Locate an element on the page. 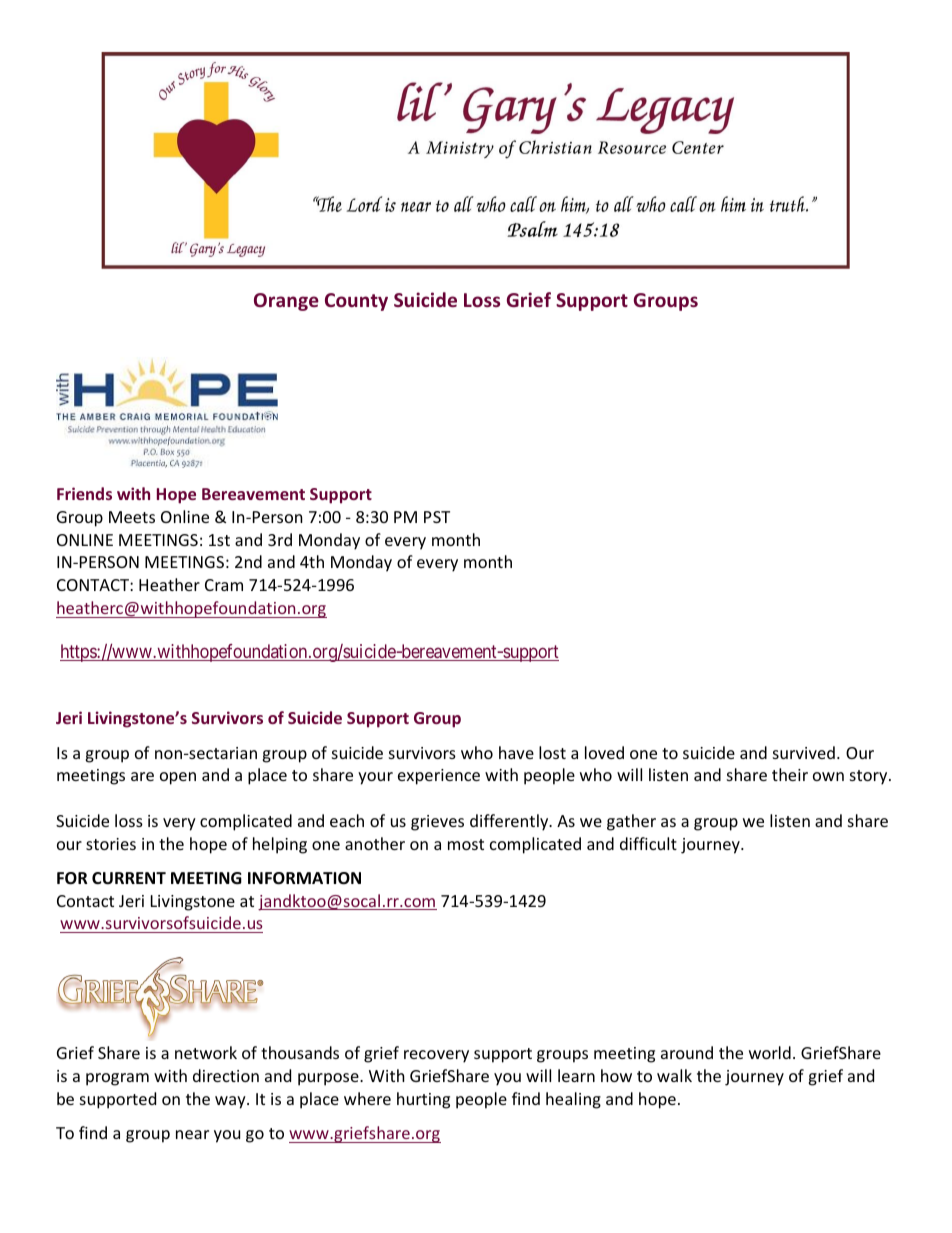 The width and height of the document is (952, 1233). survived is located at coordinates (804, 752).
